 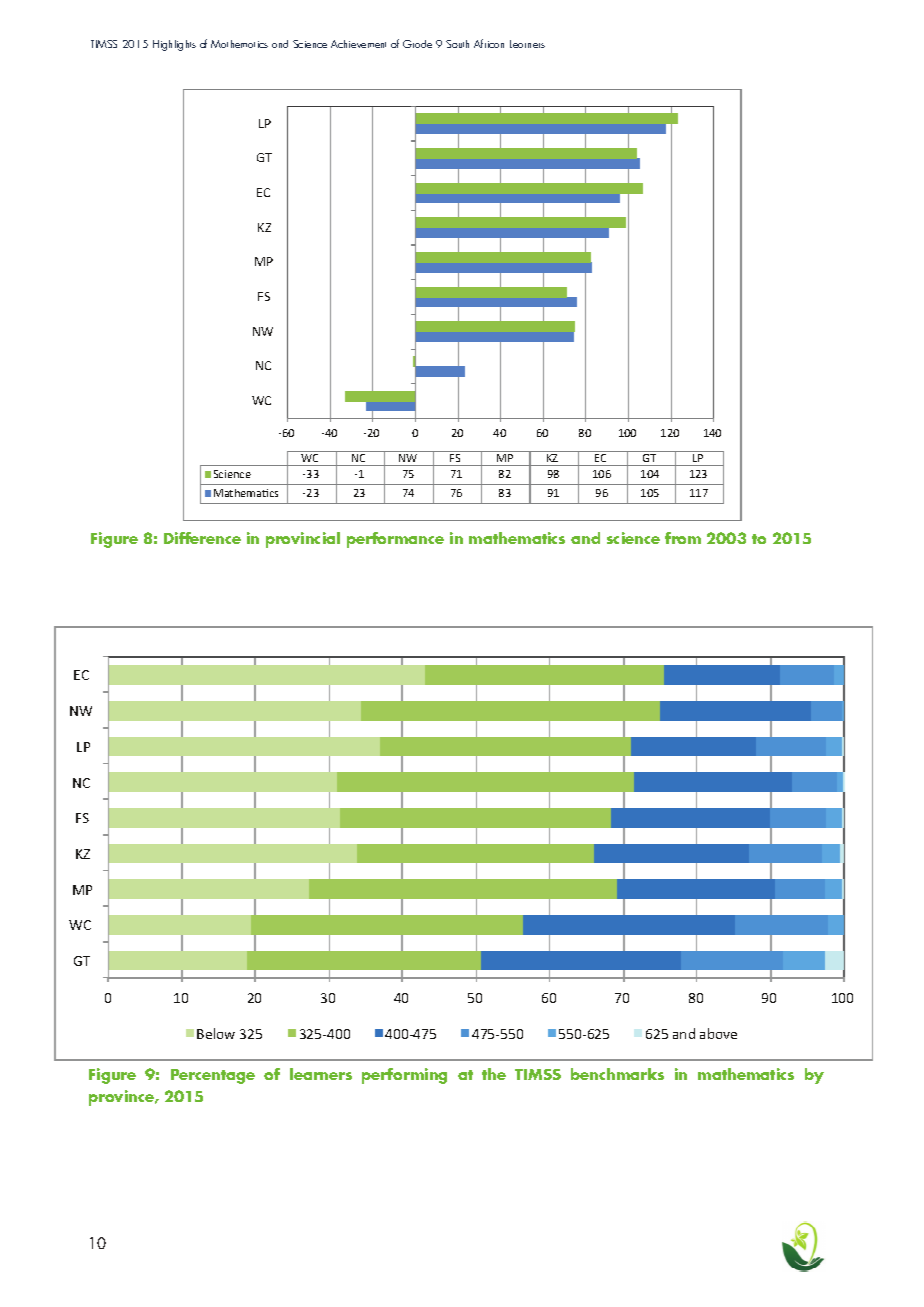 What do you see at coordinates (718, 1033) in the screenshot?
I see `above` at bounding box center [718, 1033].
